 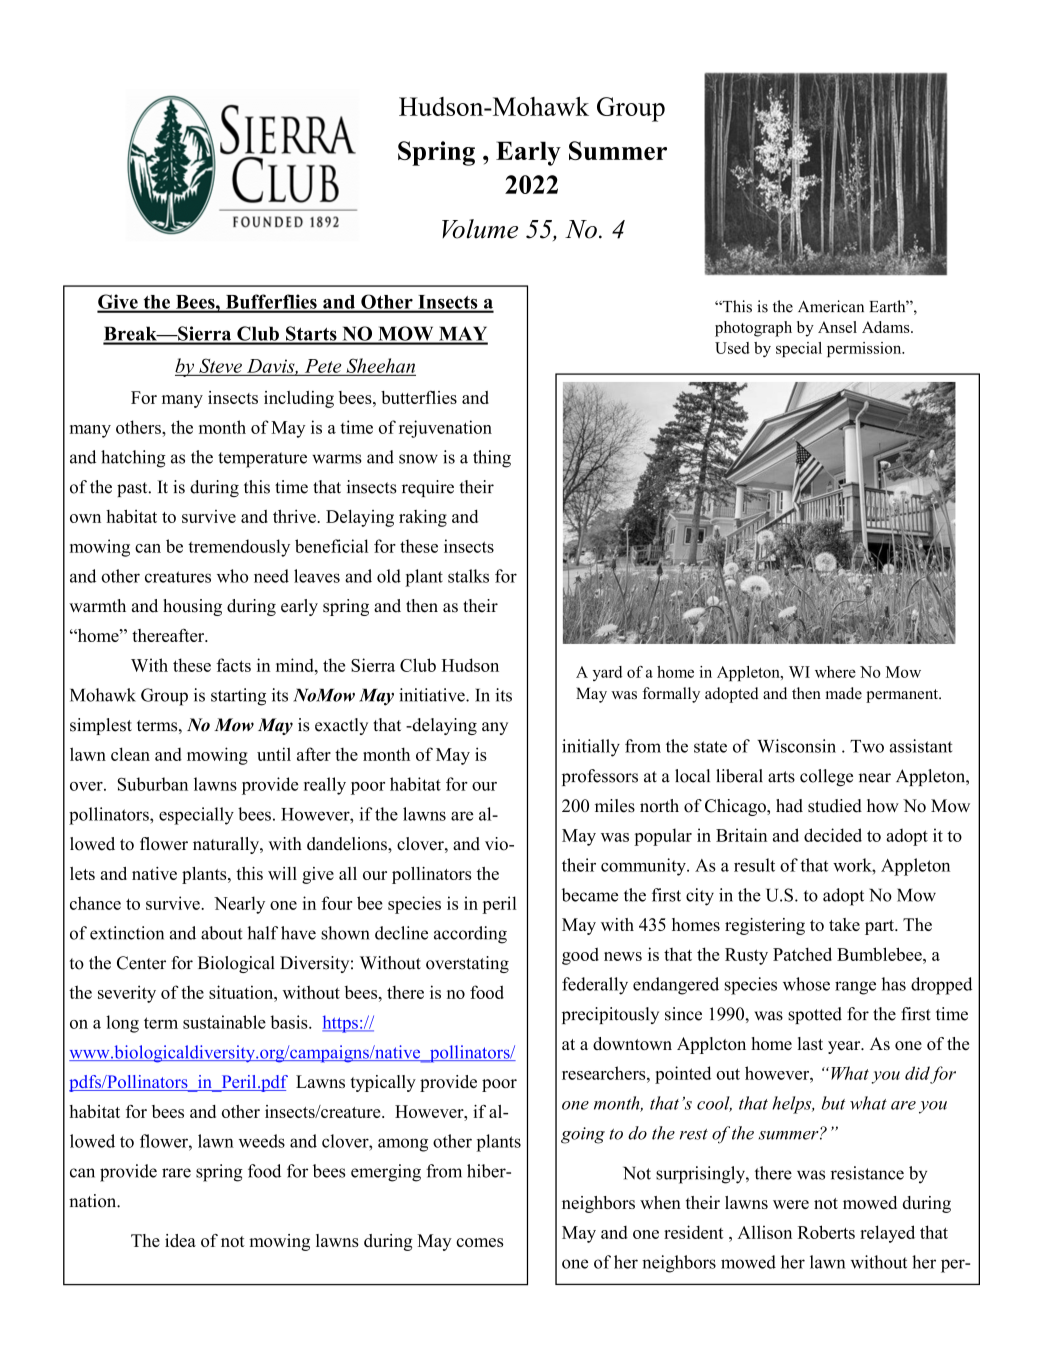 What do you see at coordinates (831, 306) in the image?
I see `American` at bounding box center [831, 306].
